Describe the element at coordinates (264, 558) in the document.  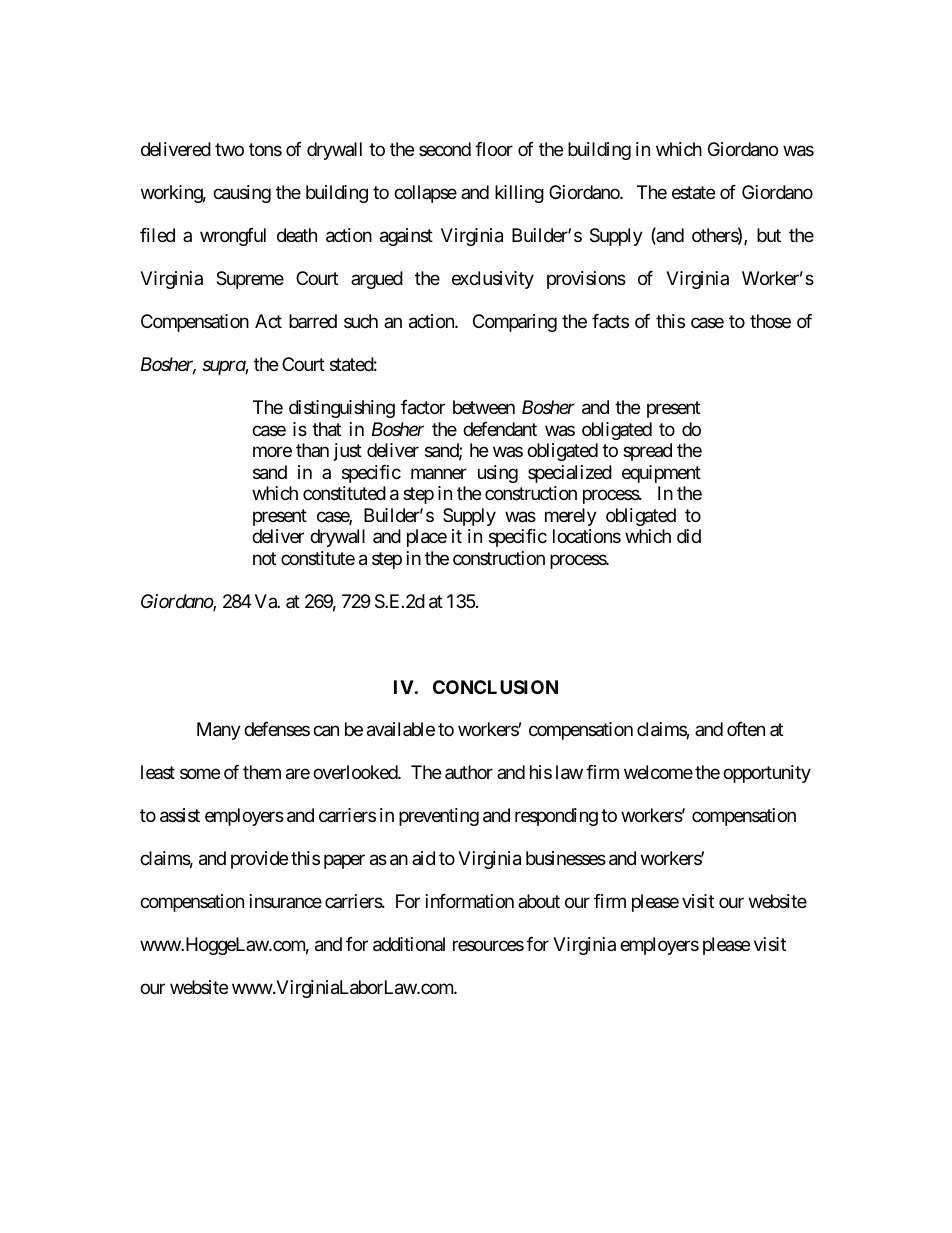
I see `not` at that location.
